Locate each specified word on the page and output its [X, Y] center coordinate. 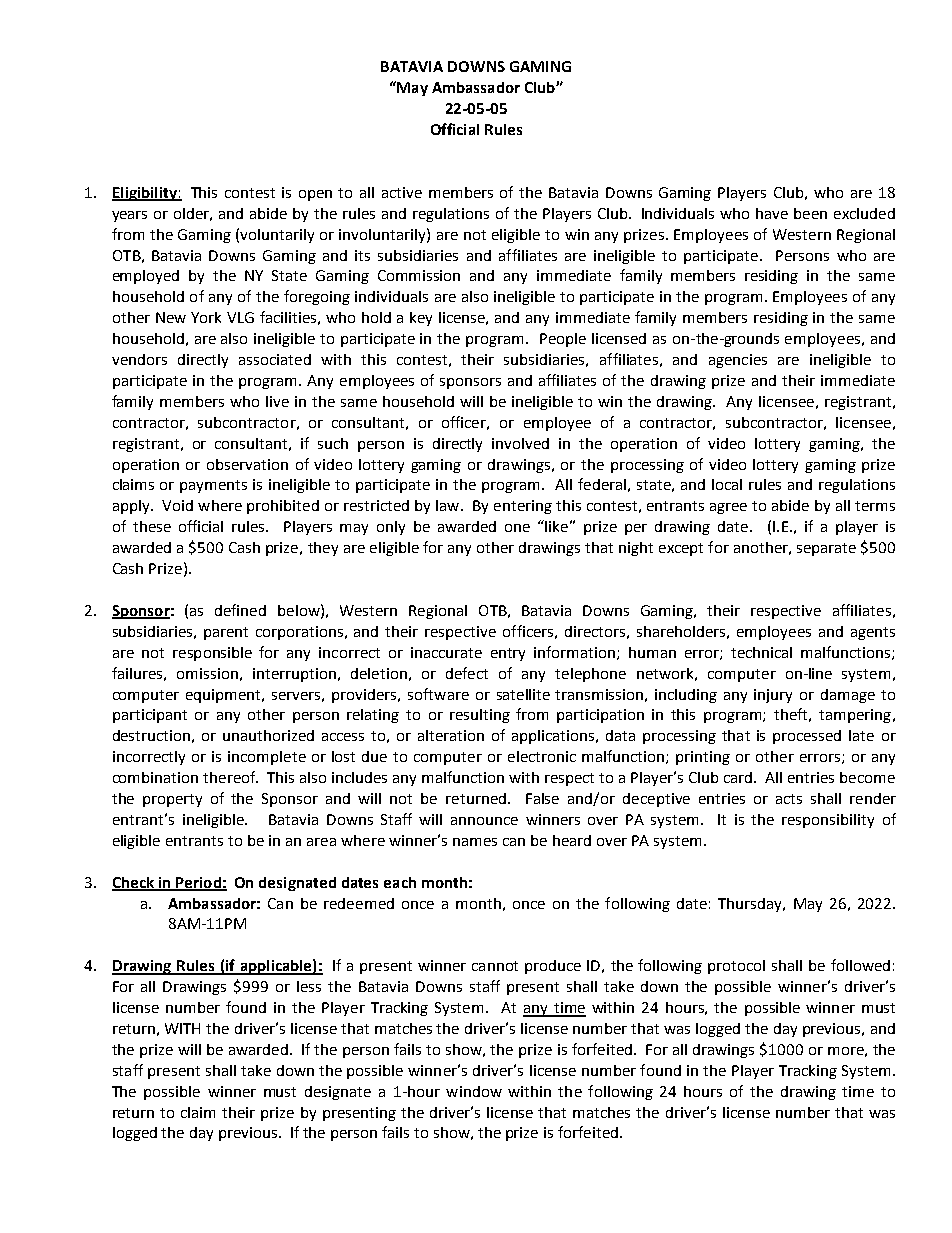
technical [761, 652]
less [309, 986]
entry [508, 654]
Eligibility [145, 194]
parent [226, 633]
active [402, 192]
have [772, 213]
